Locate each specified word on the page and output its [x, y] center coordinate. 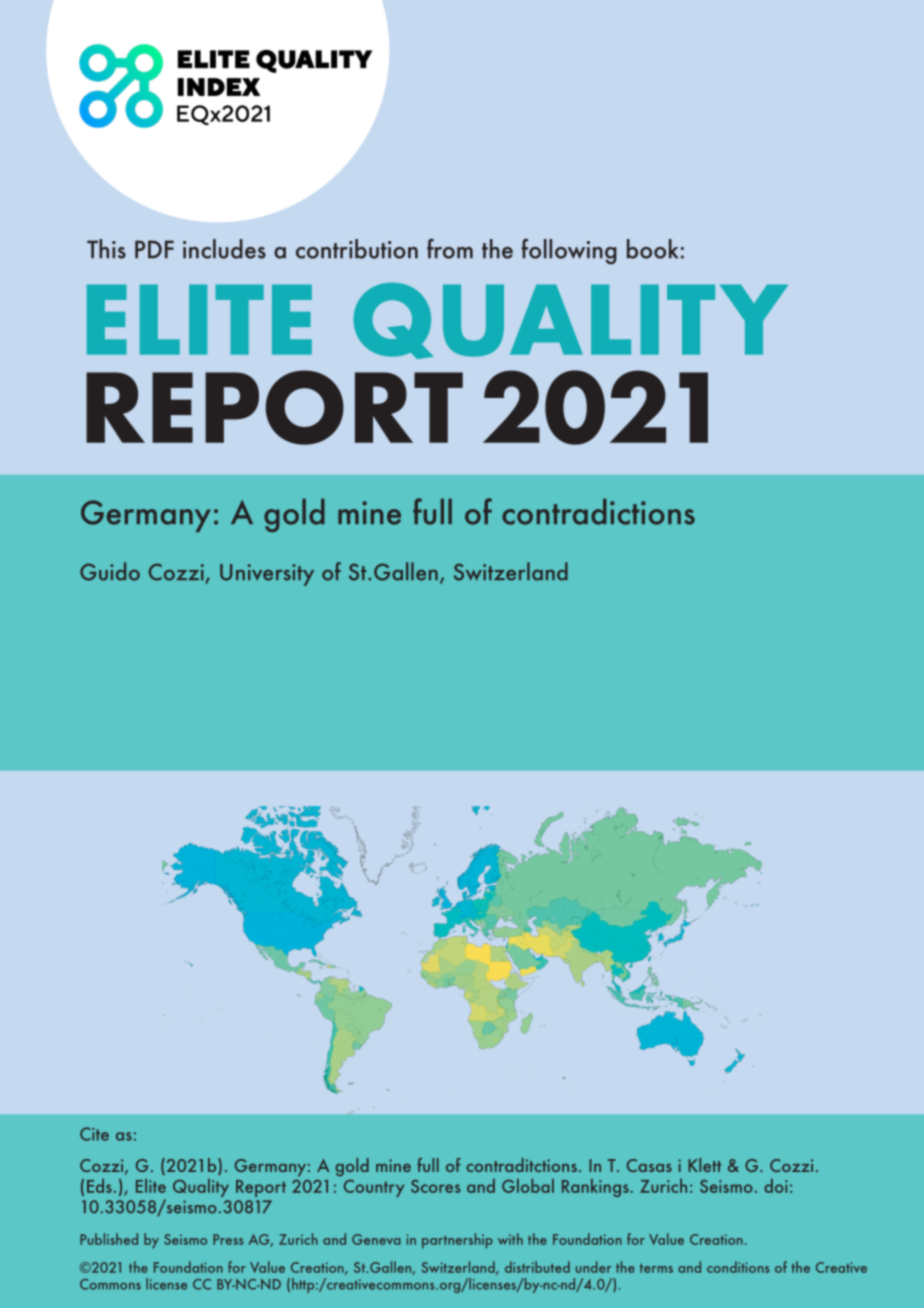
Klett [704, 1165]
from [450, 249]
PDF [154, 249]
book [652, 249]
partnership [457, 1241]
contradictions [598, 511]
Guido [110, 571]
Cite [94, 1134]
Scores [435, 1186]
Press [228, 1239]
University [267, 575]
